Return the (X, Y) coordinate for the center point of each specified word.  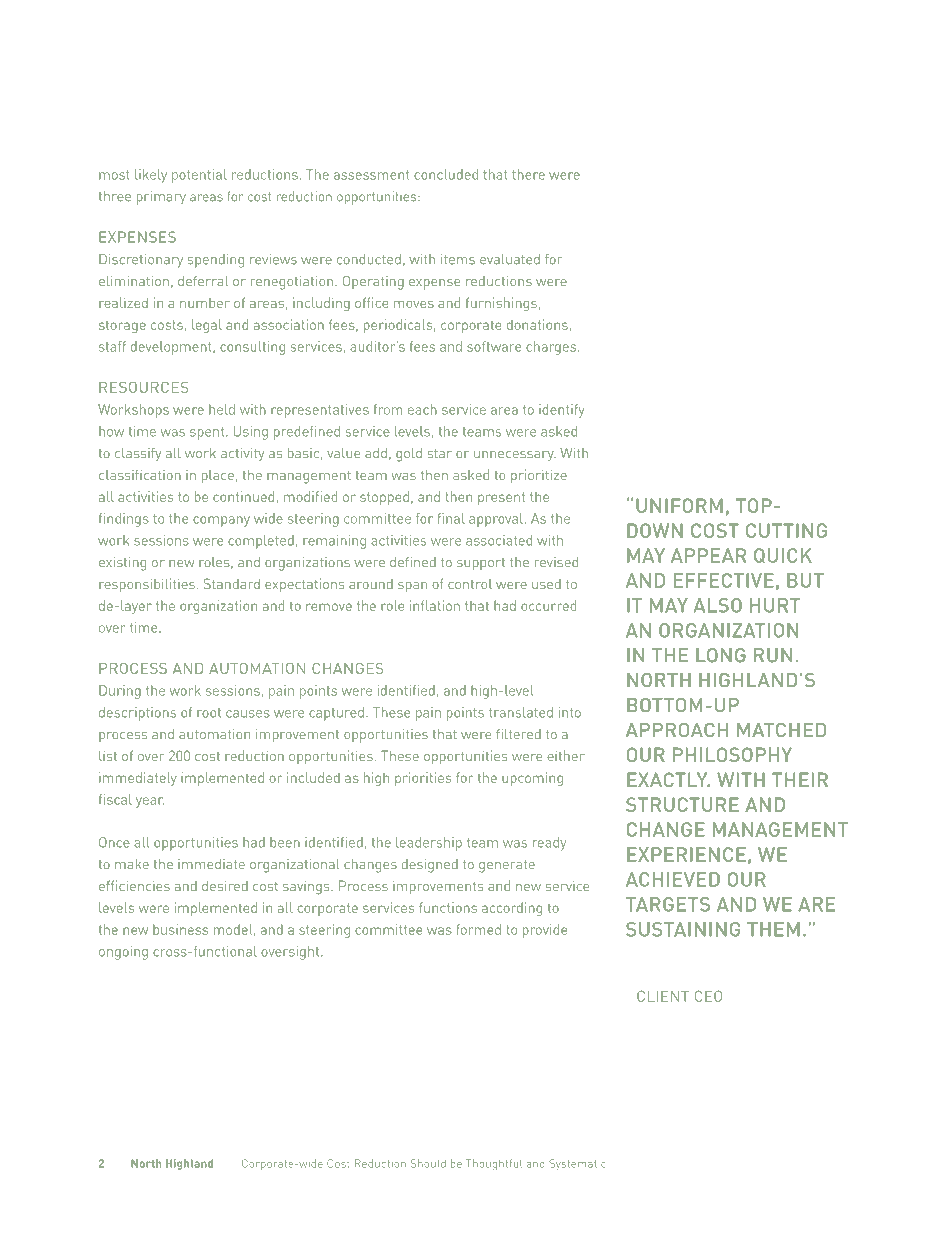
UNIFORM (679, 505)
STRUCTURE (682, 804)
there (528, 174)
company (221, 521)
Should (428, 1163)
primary (161, 198)
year (150, 802)
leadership (429, 844)
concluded (446, 174)
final (451, 518)
